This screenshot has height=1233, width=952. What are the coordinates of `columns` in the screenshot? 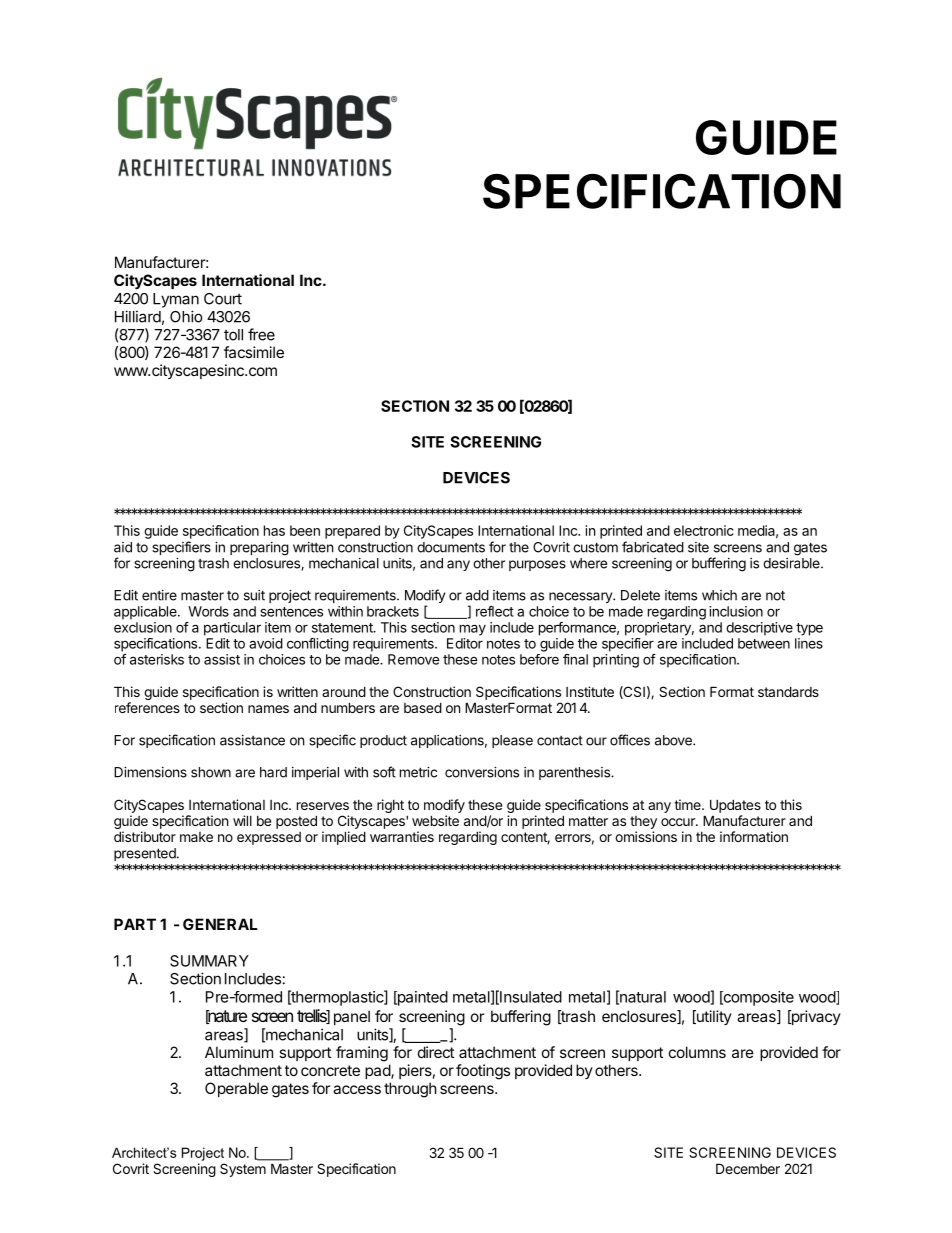 It's located at (697, 1052).
